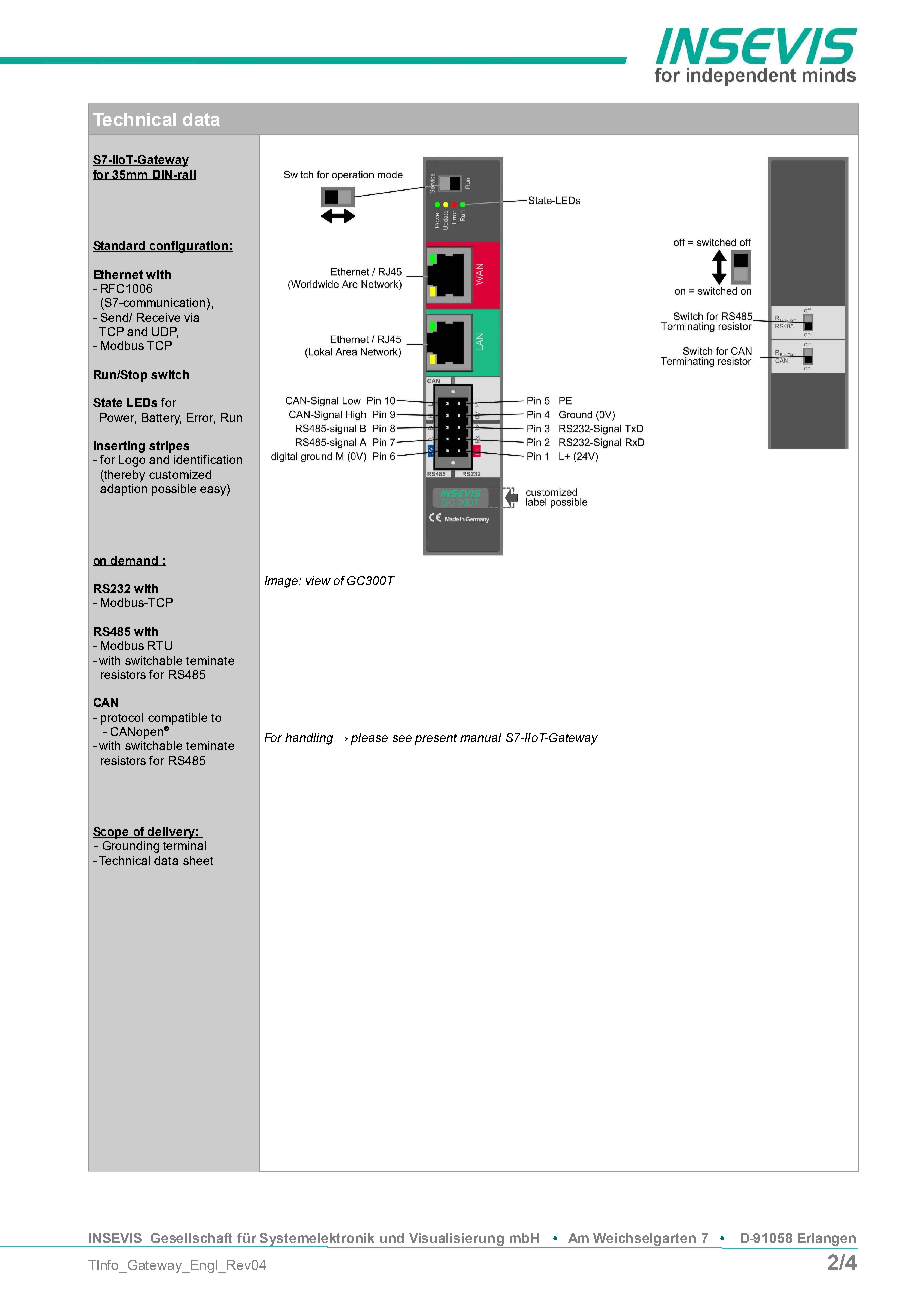 The width and height of the image is (924, 1308). I want to click on manual, so click(480, 737).
